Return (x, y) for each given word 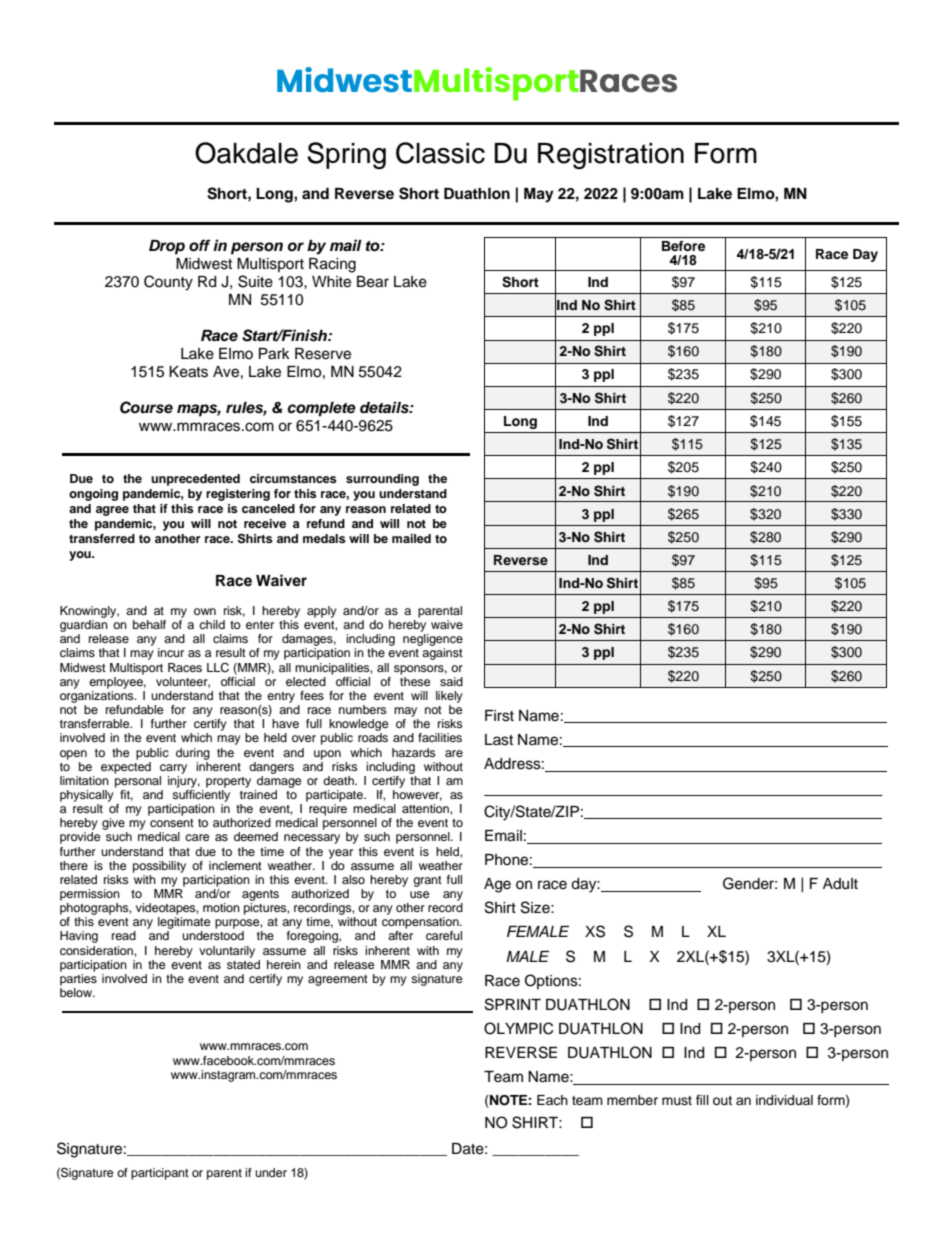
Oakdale (246, 153)
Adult (840, 884)
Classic (440, 153)
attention (426, 808)
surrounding (382, 480)
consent (172, 823)
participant (160, 1174)
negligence (433, 641)
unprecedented (195, 480)
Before (683, 246)
